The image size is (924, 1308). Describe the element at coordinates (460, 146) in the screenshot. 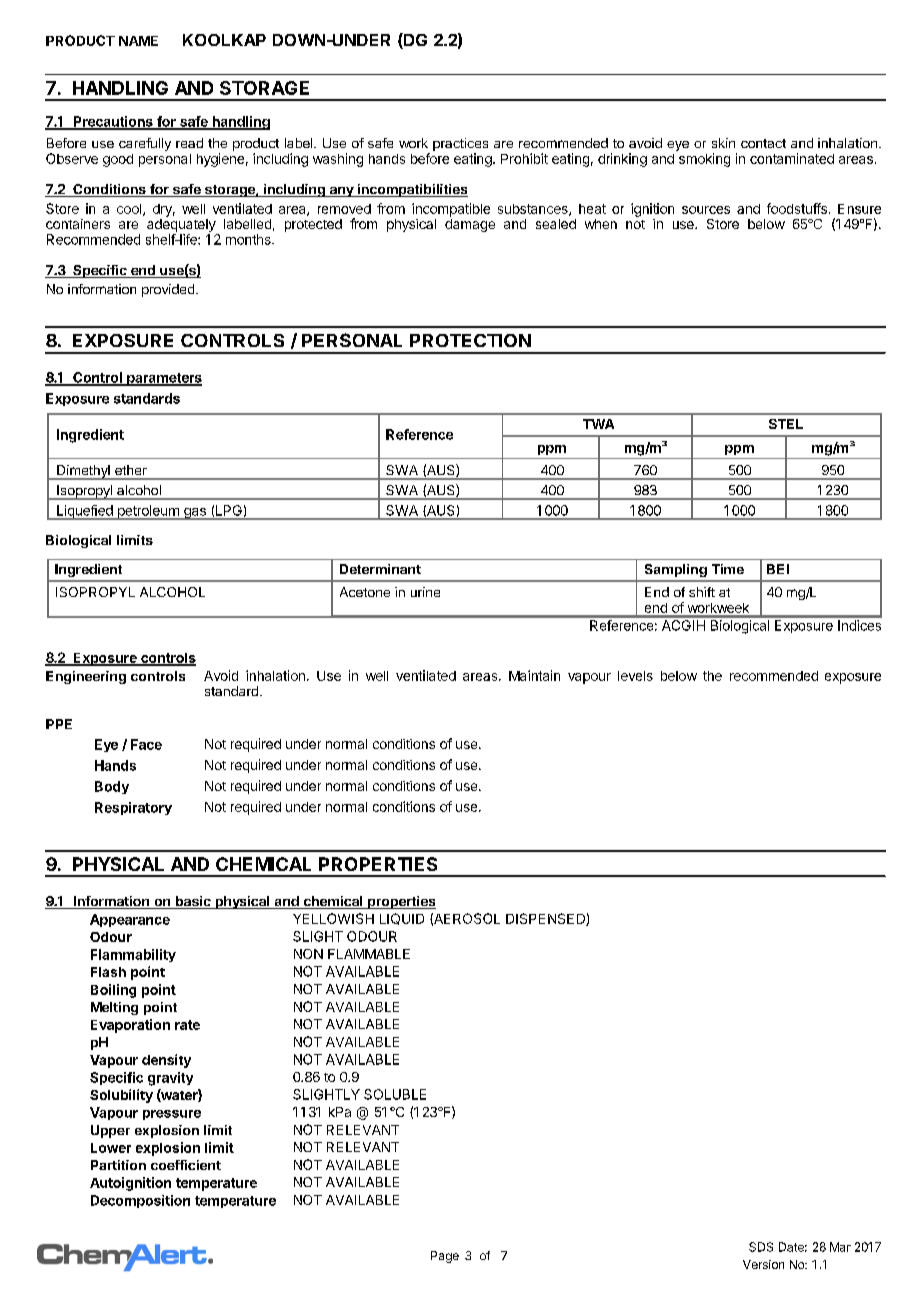

I see `practices` at that location.
